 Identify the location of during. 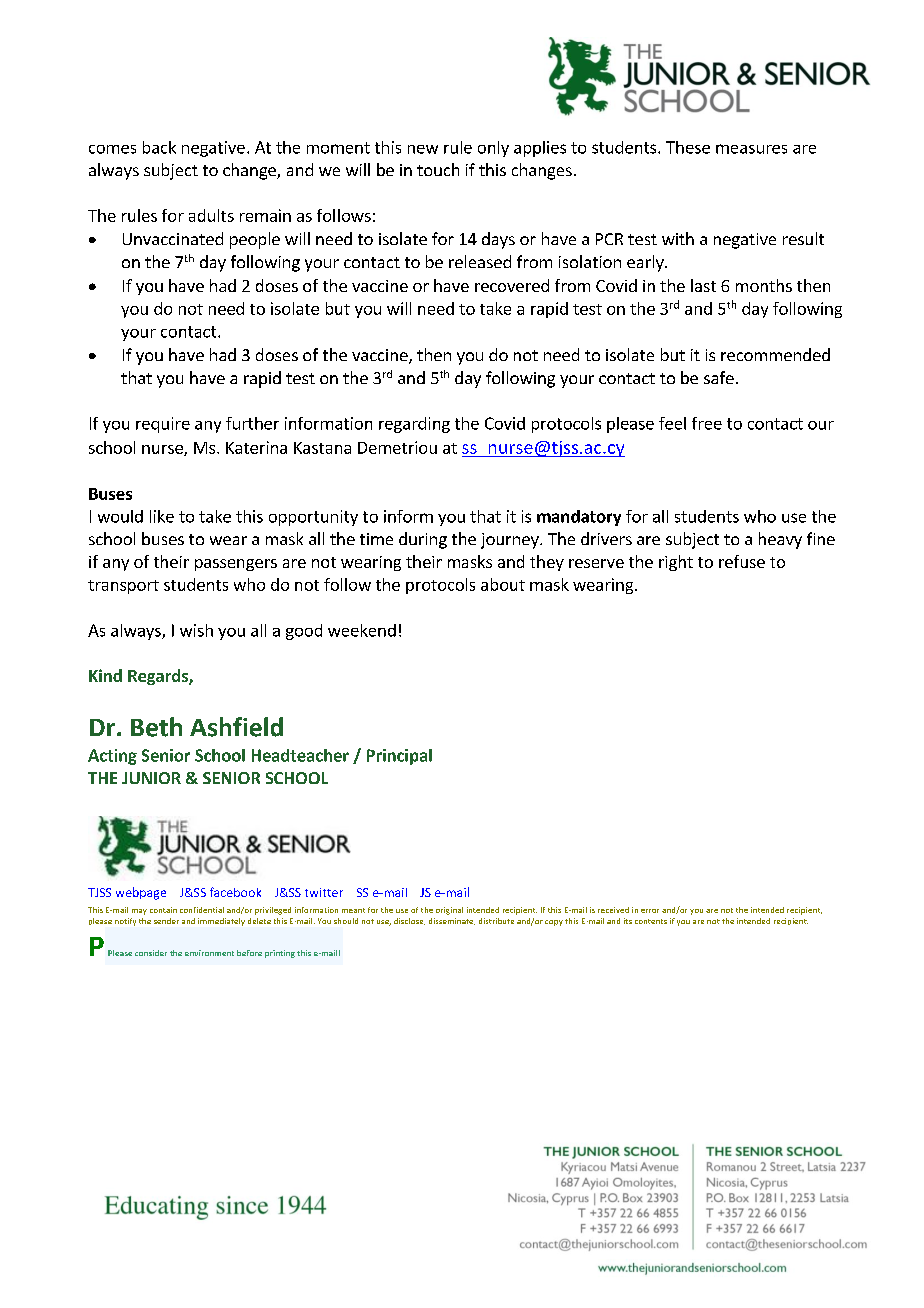
(423, 540).
